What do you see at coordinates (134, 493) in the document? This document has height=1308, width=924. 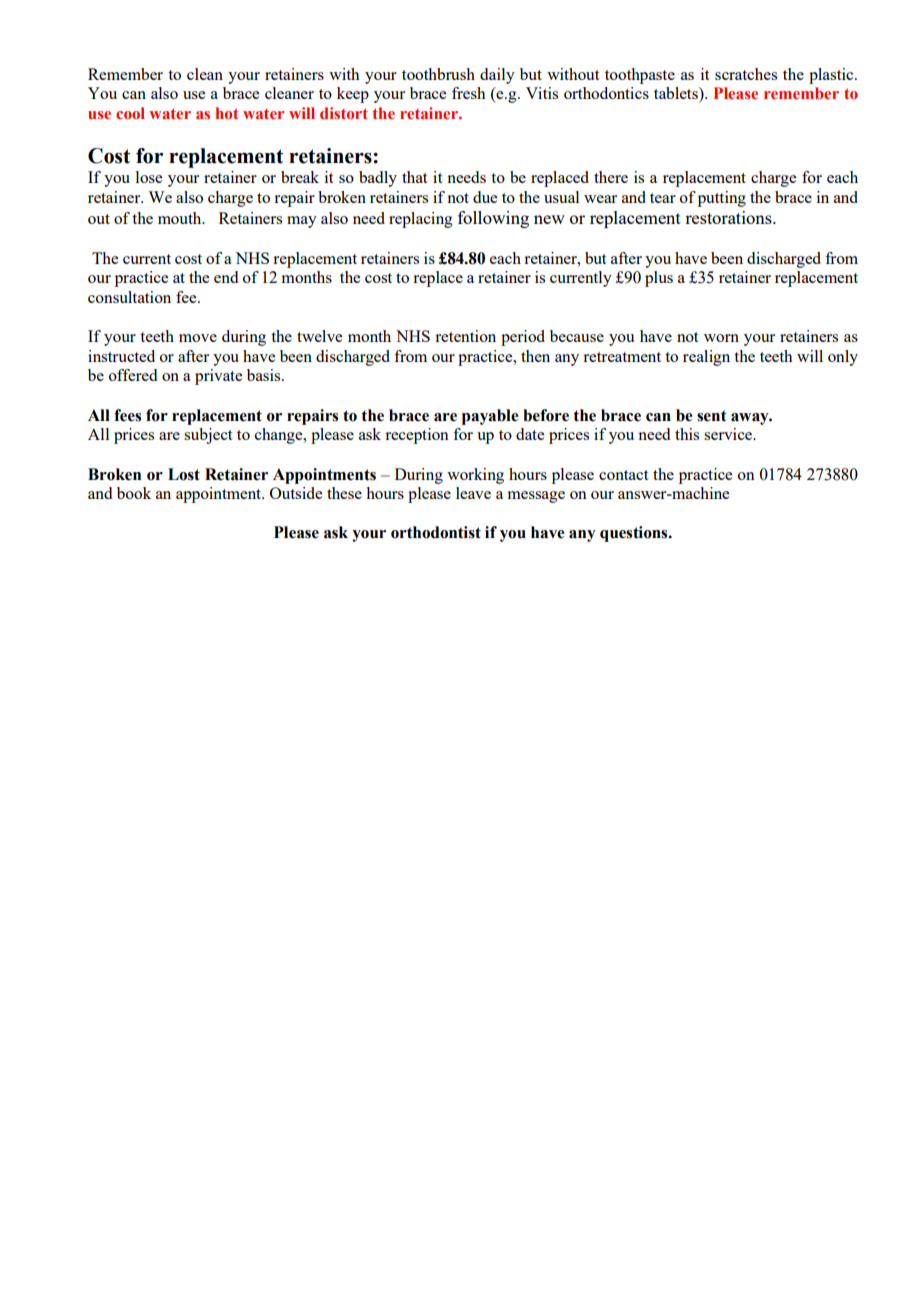 I see `book` at bounding box center [134, 493].
